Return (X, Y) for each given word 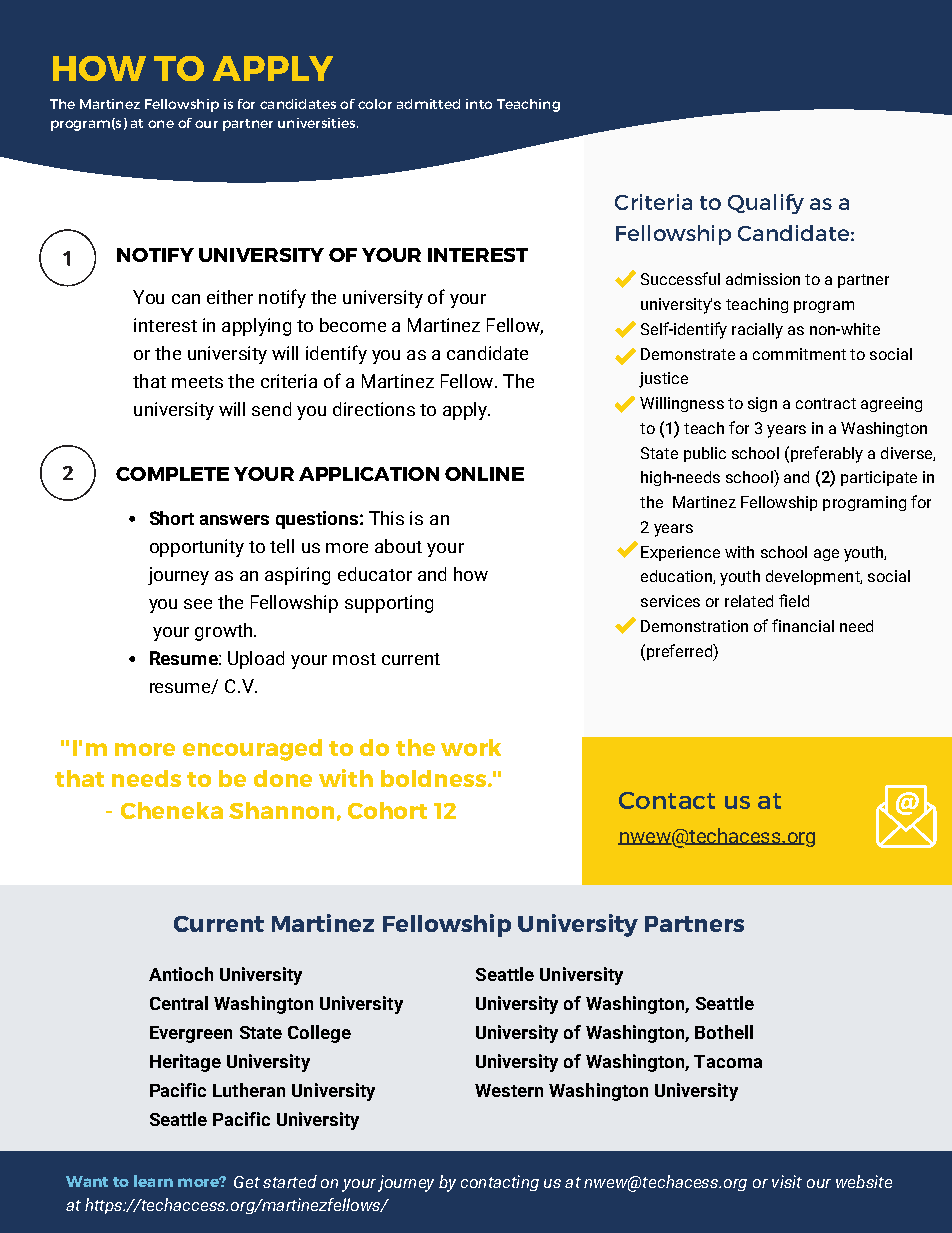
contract (826, 403)
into (479, 104)
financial (803, 625)
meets (197, 382)
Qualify (766, 204)
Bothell (724, 1032)
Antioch (181, 974)
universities (318, 123)
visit (787, 1181)
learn (153, 1181)
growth (225, 632)
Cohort (387, 810)
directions (374, 409)
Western (509, 1090)
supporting (389, 604)
